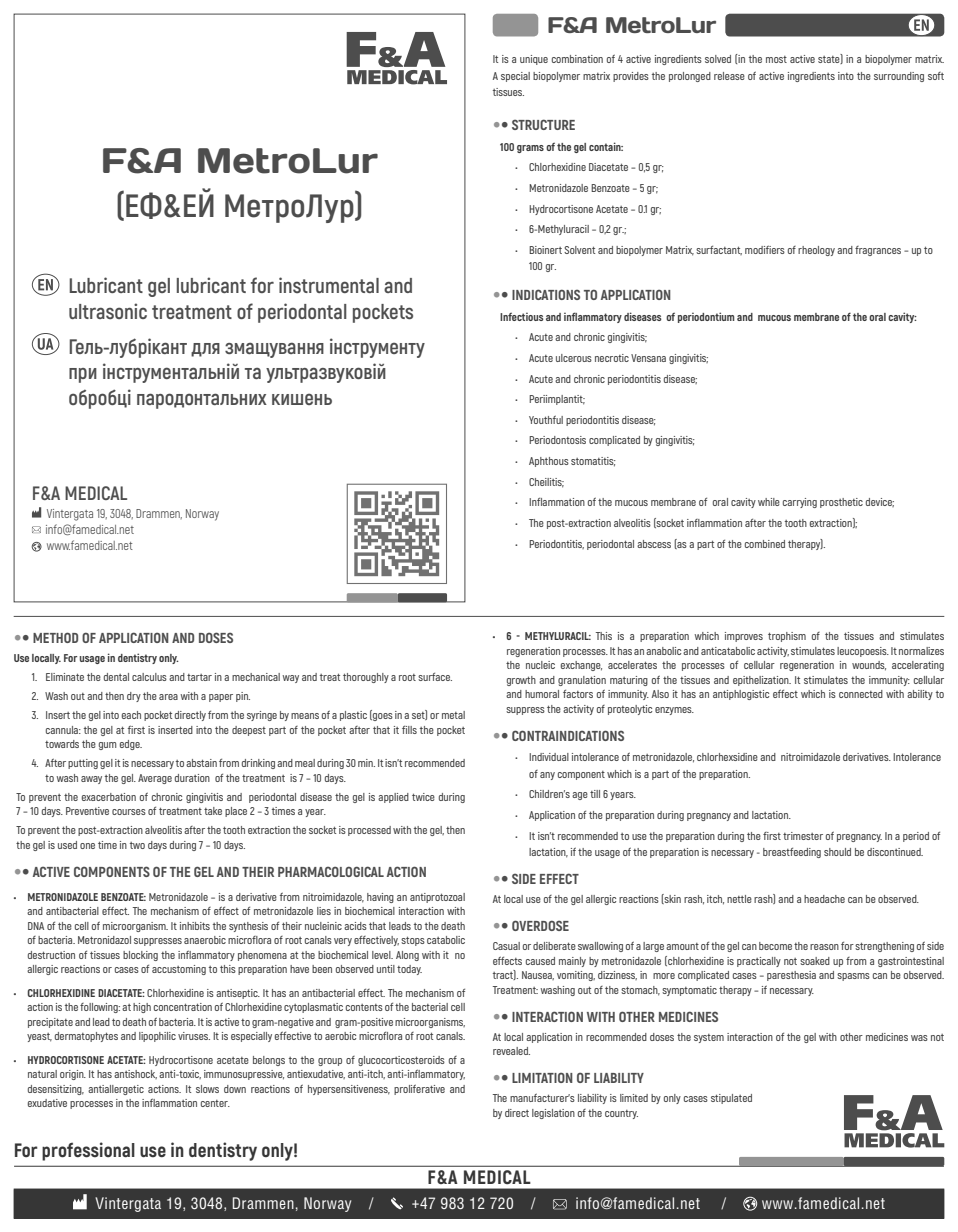 Image resolution: width=958 pixels, height=1232 pixels. I want to click on most, so click(776, 59).
